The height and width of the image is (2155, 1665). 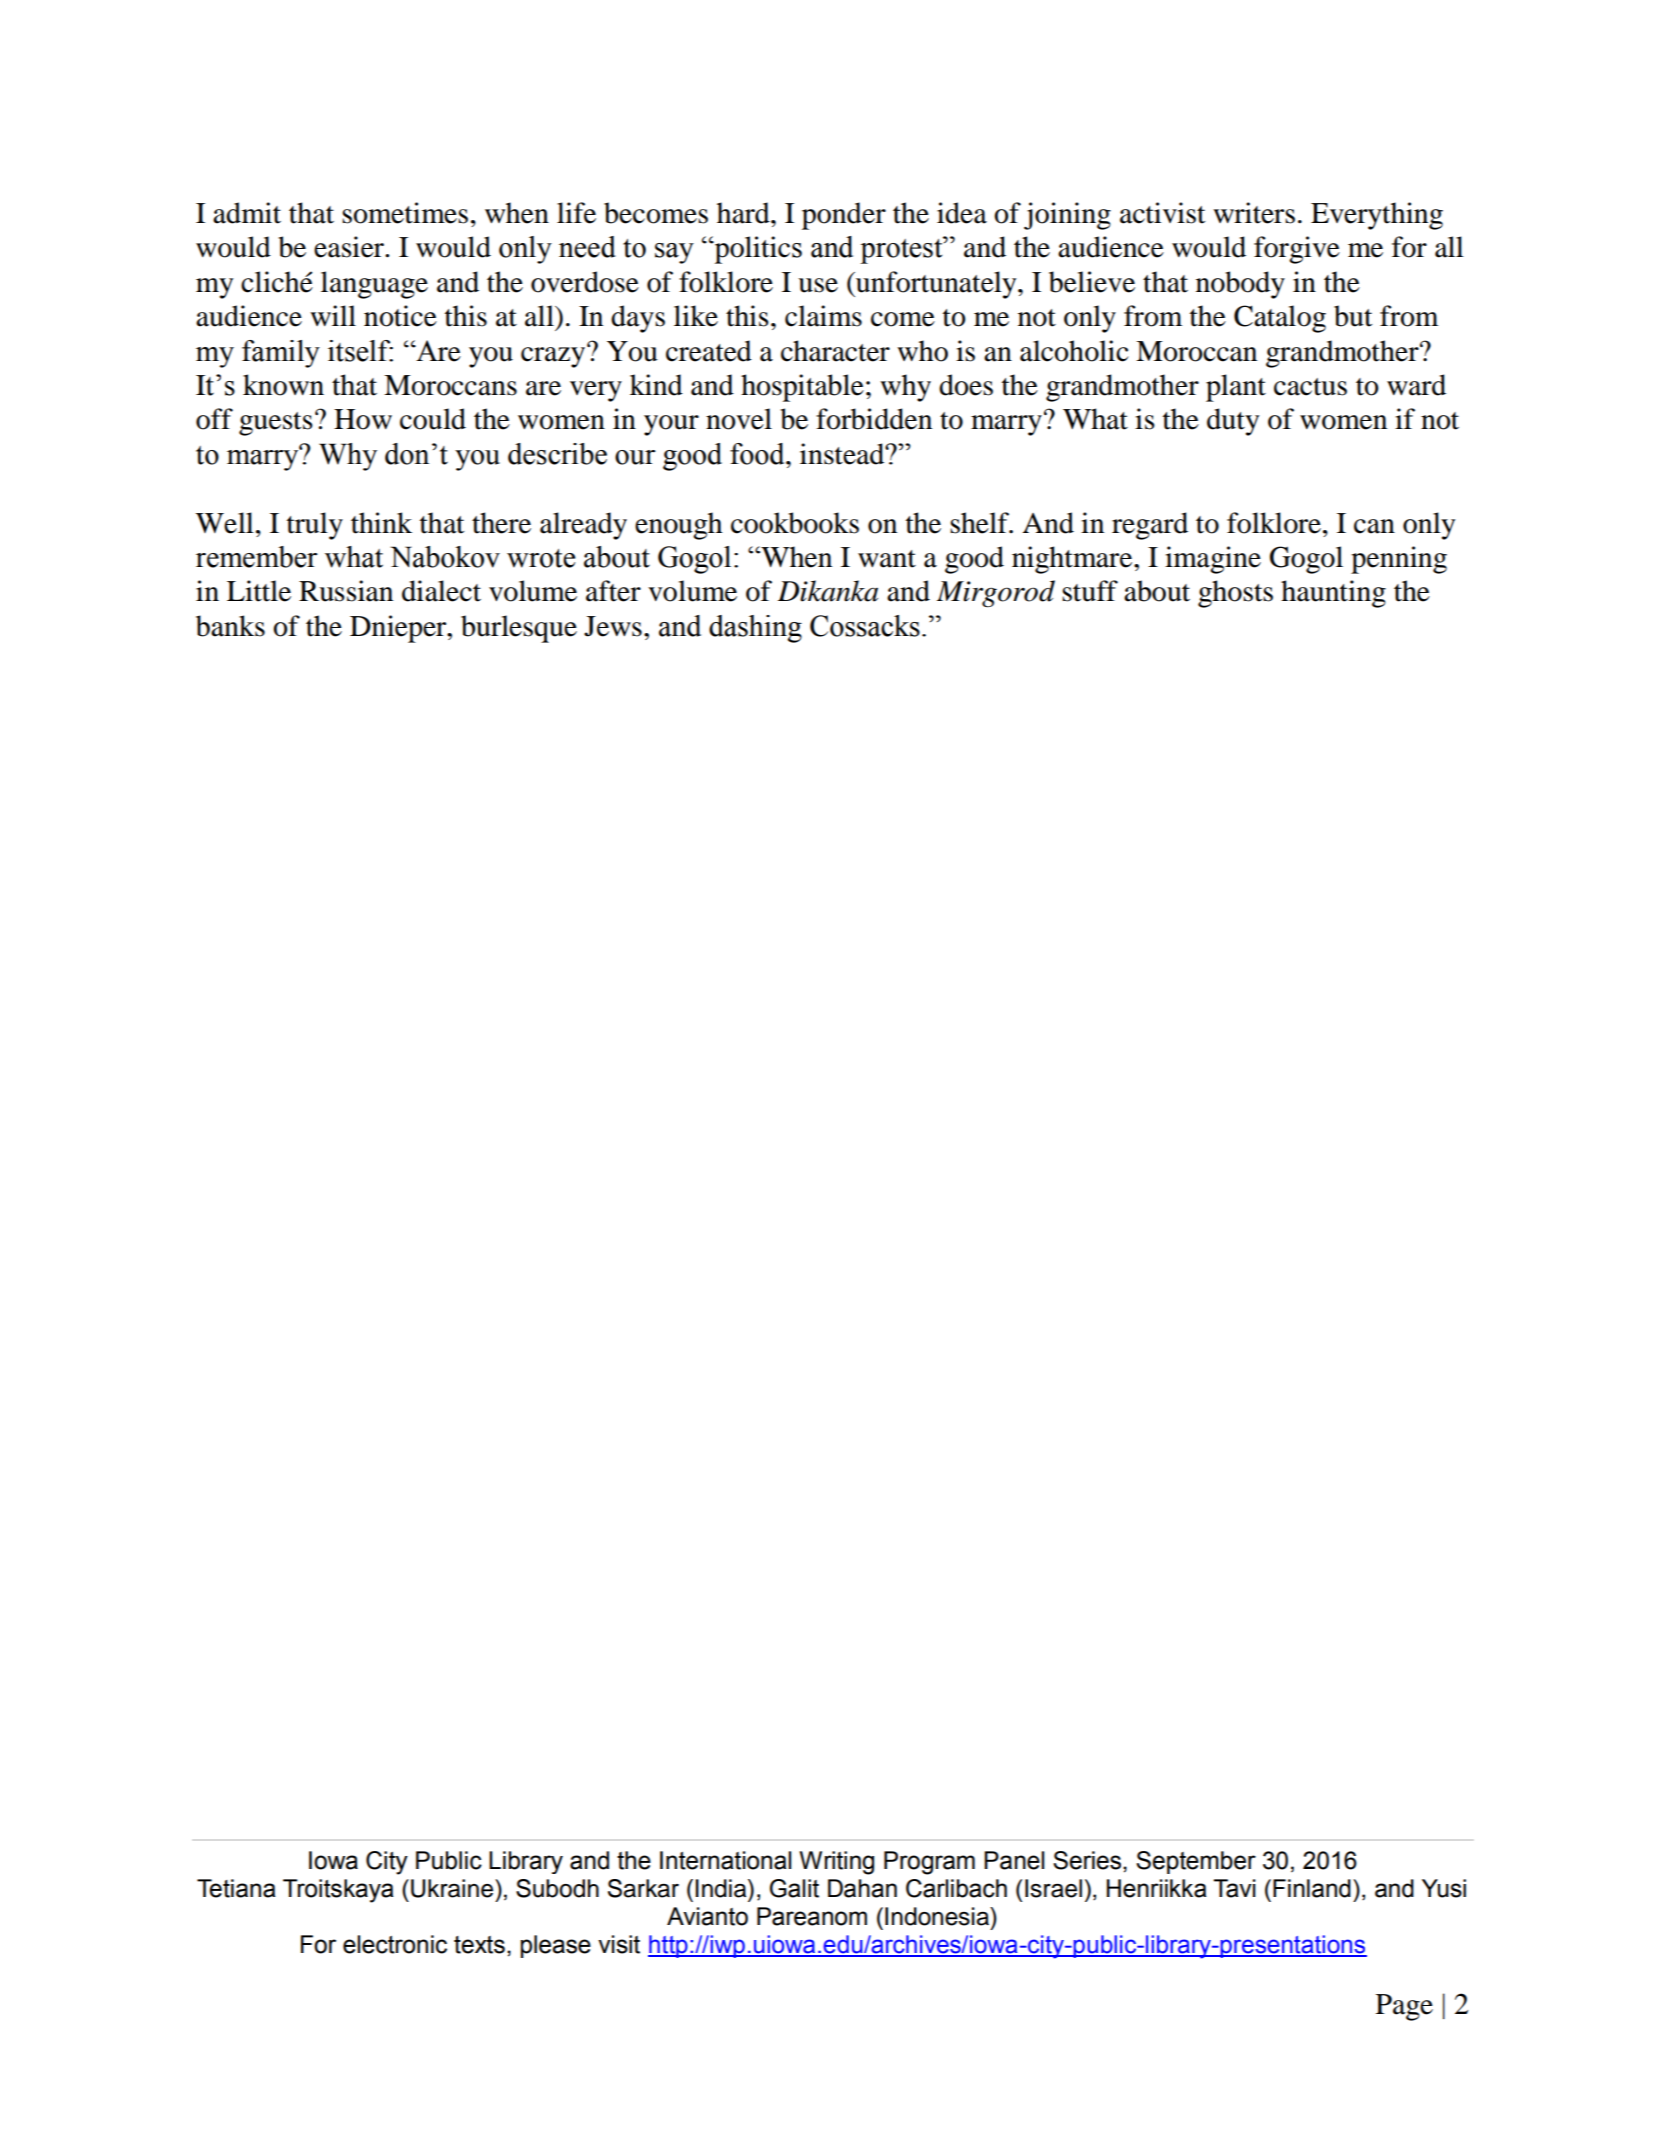 I want to click on dashing, so click(x=755, y=629).
